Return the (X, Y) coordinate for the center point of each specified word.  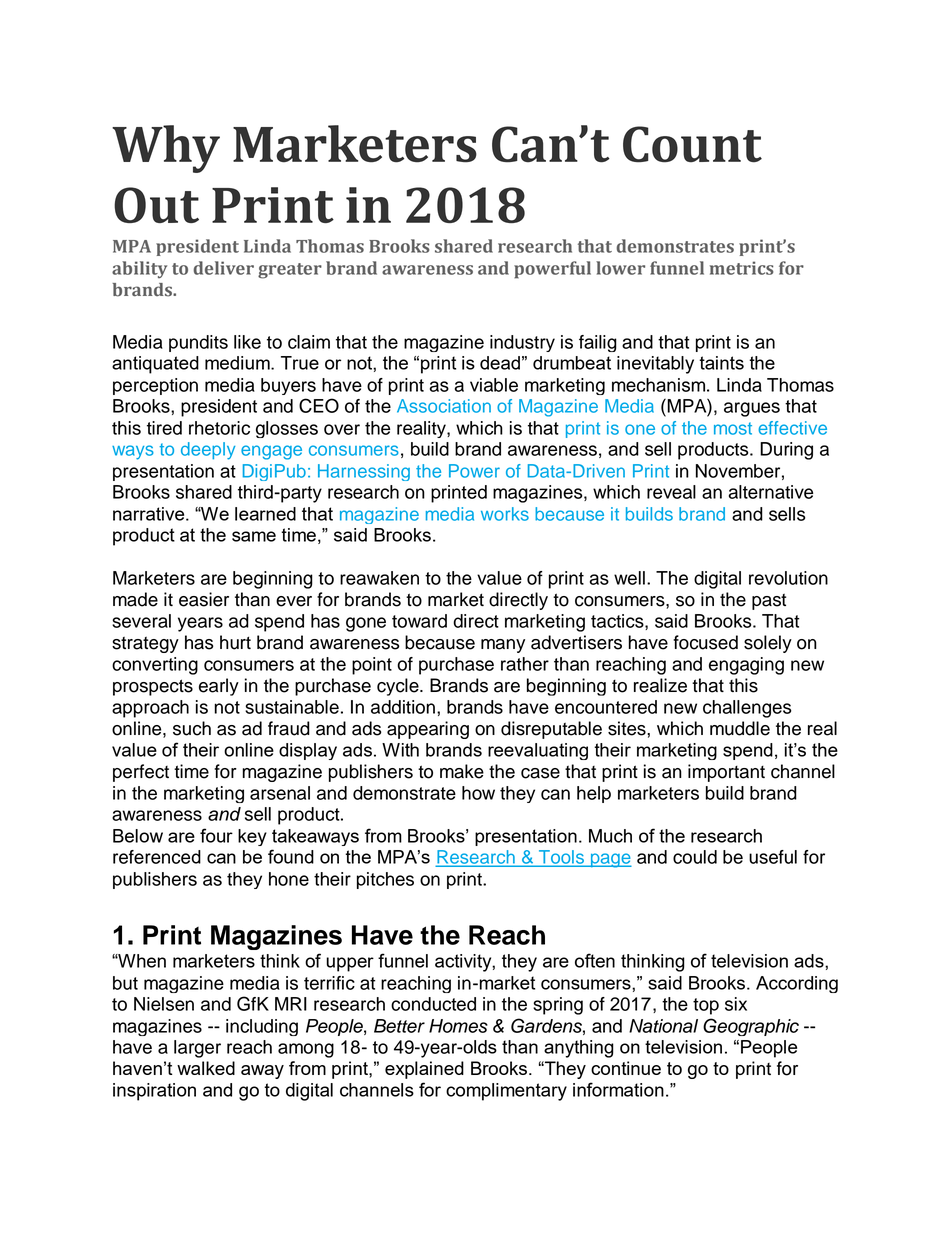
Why (166, 149)
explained (424, 1070)
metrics (742, 268)
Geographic (751, 1027)
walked (206, 1068)
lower (620, 268)
